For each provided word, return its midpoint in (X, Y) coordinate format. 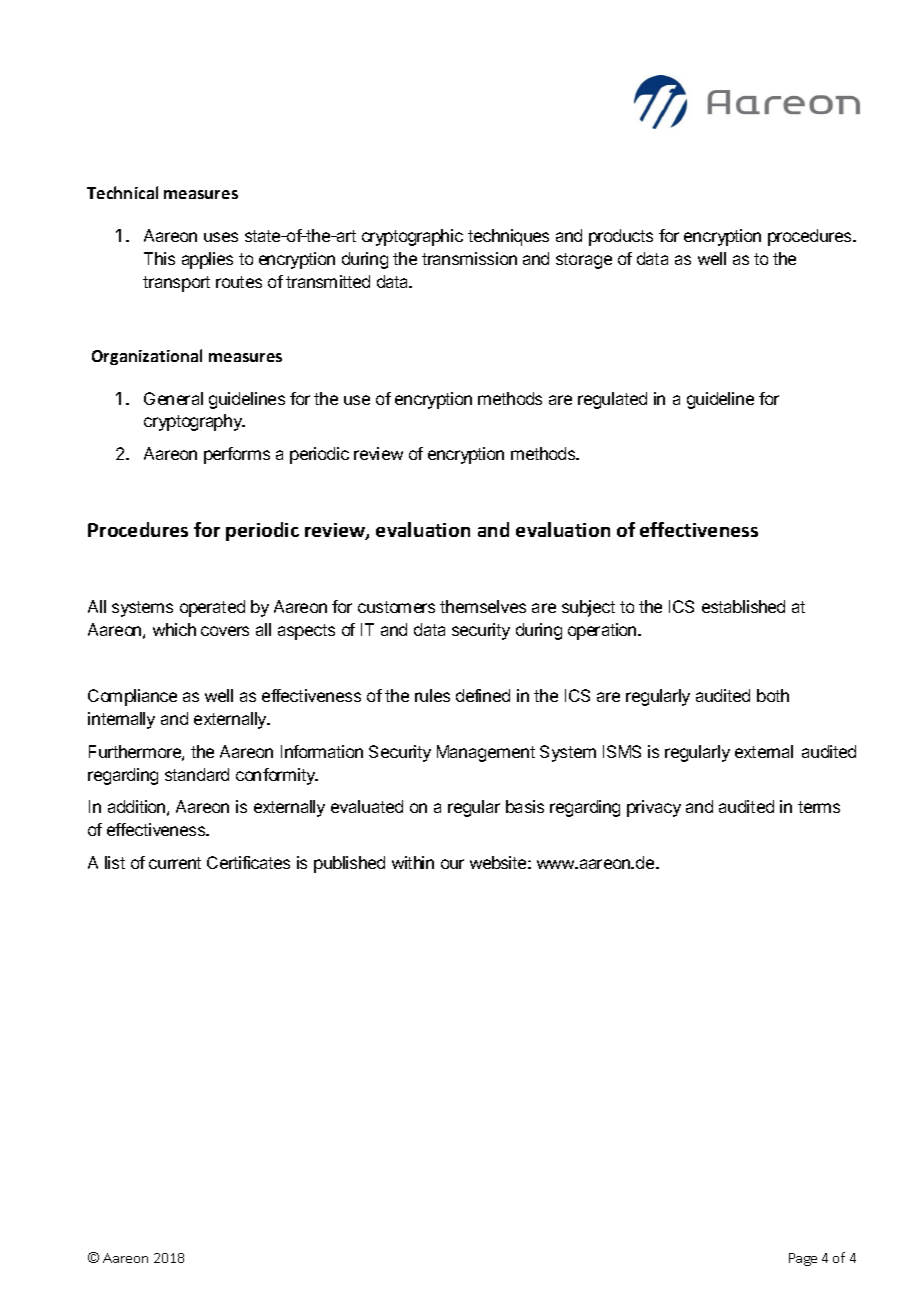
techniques (508, 237)
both (773, 695)
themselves (483, 606)
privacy (654, 808)
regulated (612, 400)
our (452, 864)
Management (486, 753)
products (621, 237)
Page (803, 1259)
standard (197, 774)
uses (221, 237)
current (175, 863)
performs (237, 455)
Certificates (248, 862)
